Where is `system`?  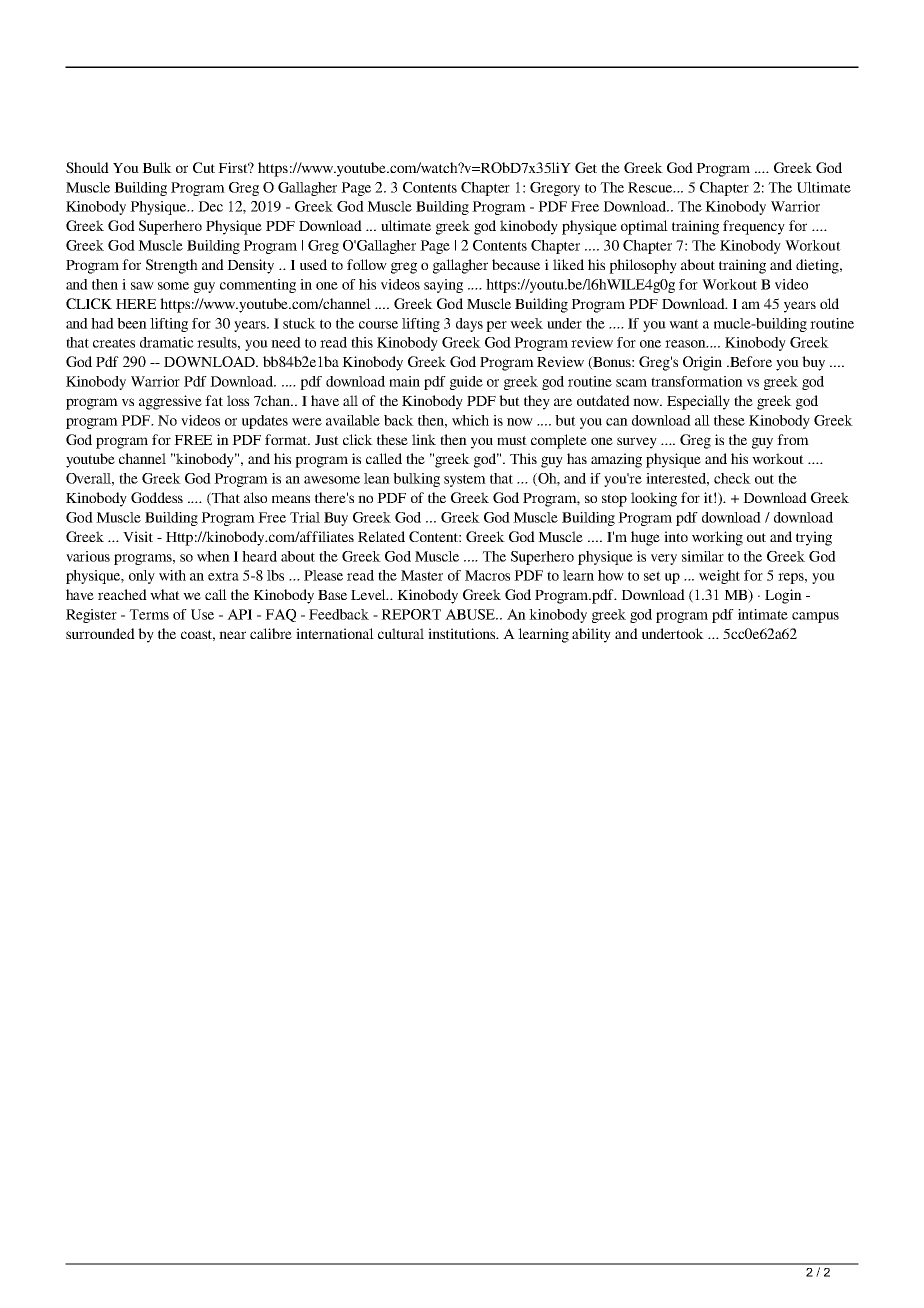 system is located at coordinates (465, 480).
